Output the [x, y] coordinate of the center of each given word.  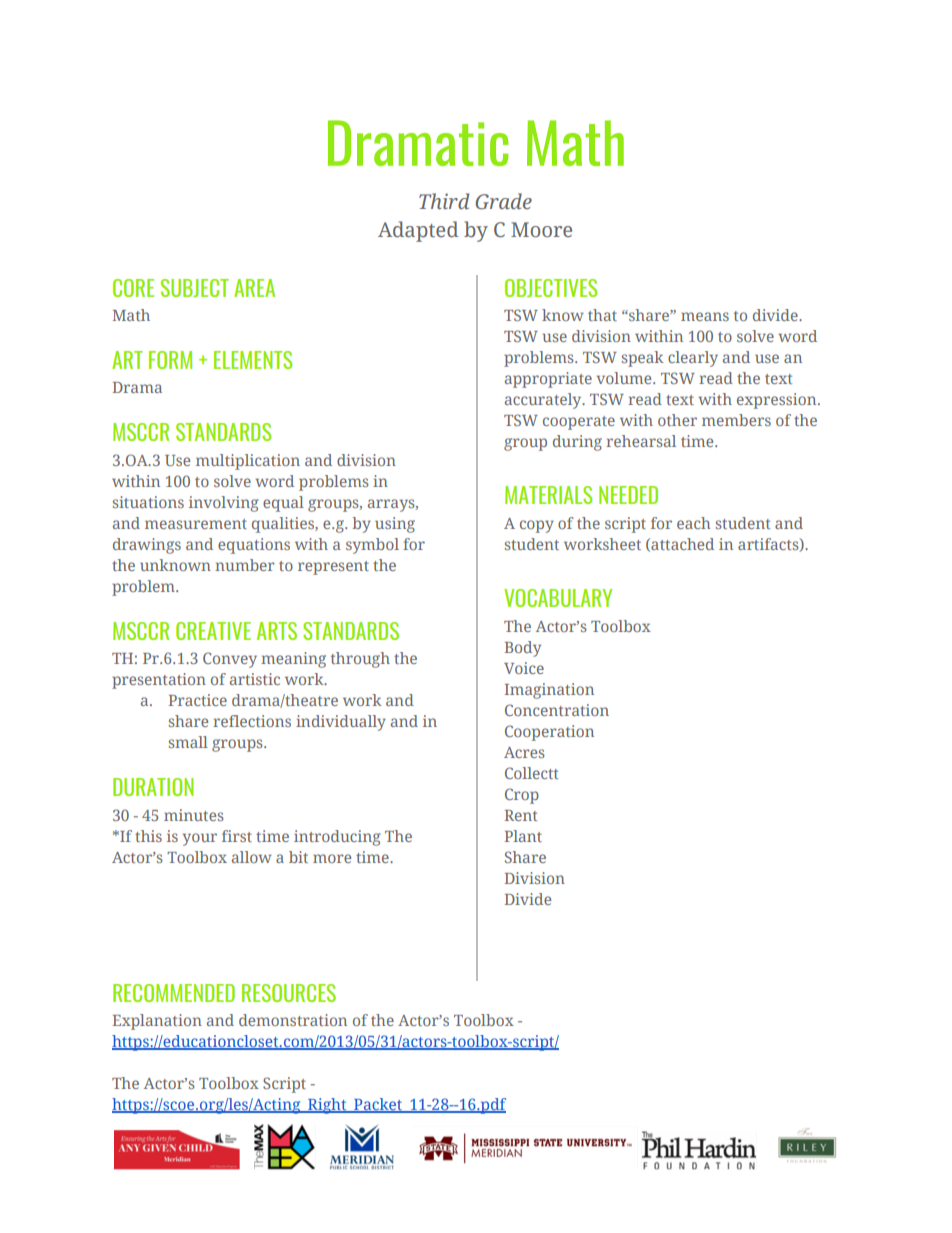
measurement [196, 524]
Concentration [557, 710]
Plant [523, 836]
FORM [170, 360]
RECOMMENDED [174, 993]
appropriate [548, 380]
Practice [198, 700]
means [705, 316]
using [395, 525]
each [694, 523]
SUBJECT [195, 288]
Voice [524, 668]
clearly [693, 359]
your [199, 839]
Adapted [418, 231]
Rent [521, 815]
